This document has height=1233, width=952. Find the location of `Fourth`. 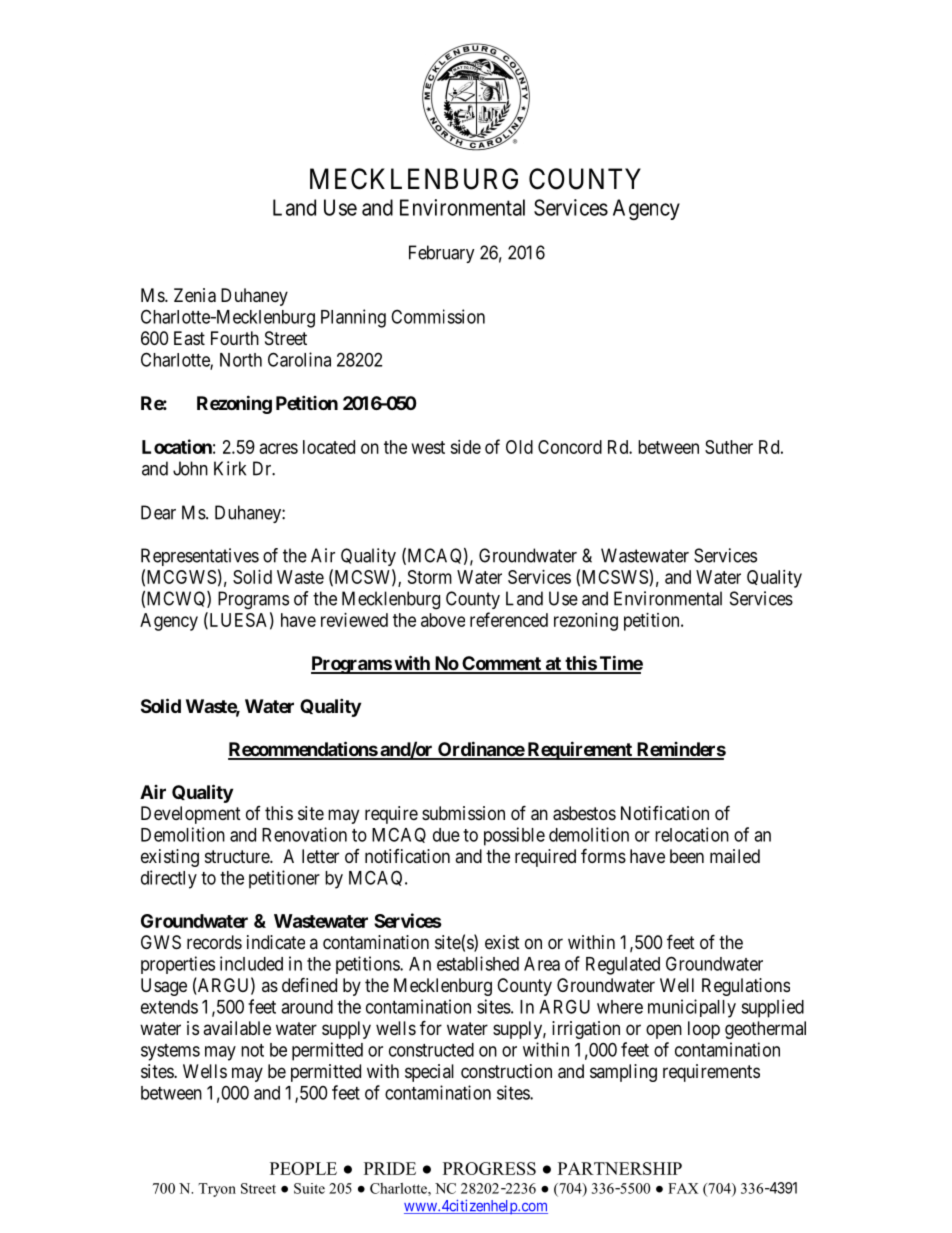

Fourth is located at coordinates (235, 338).
